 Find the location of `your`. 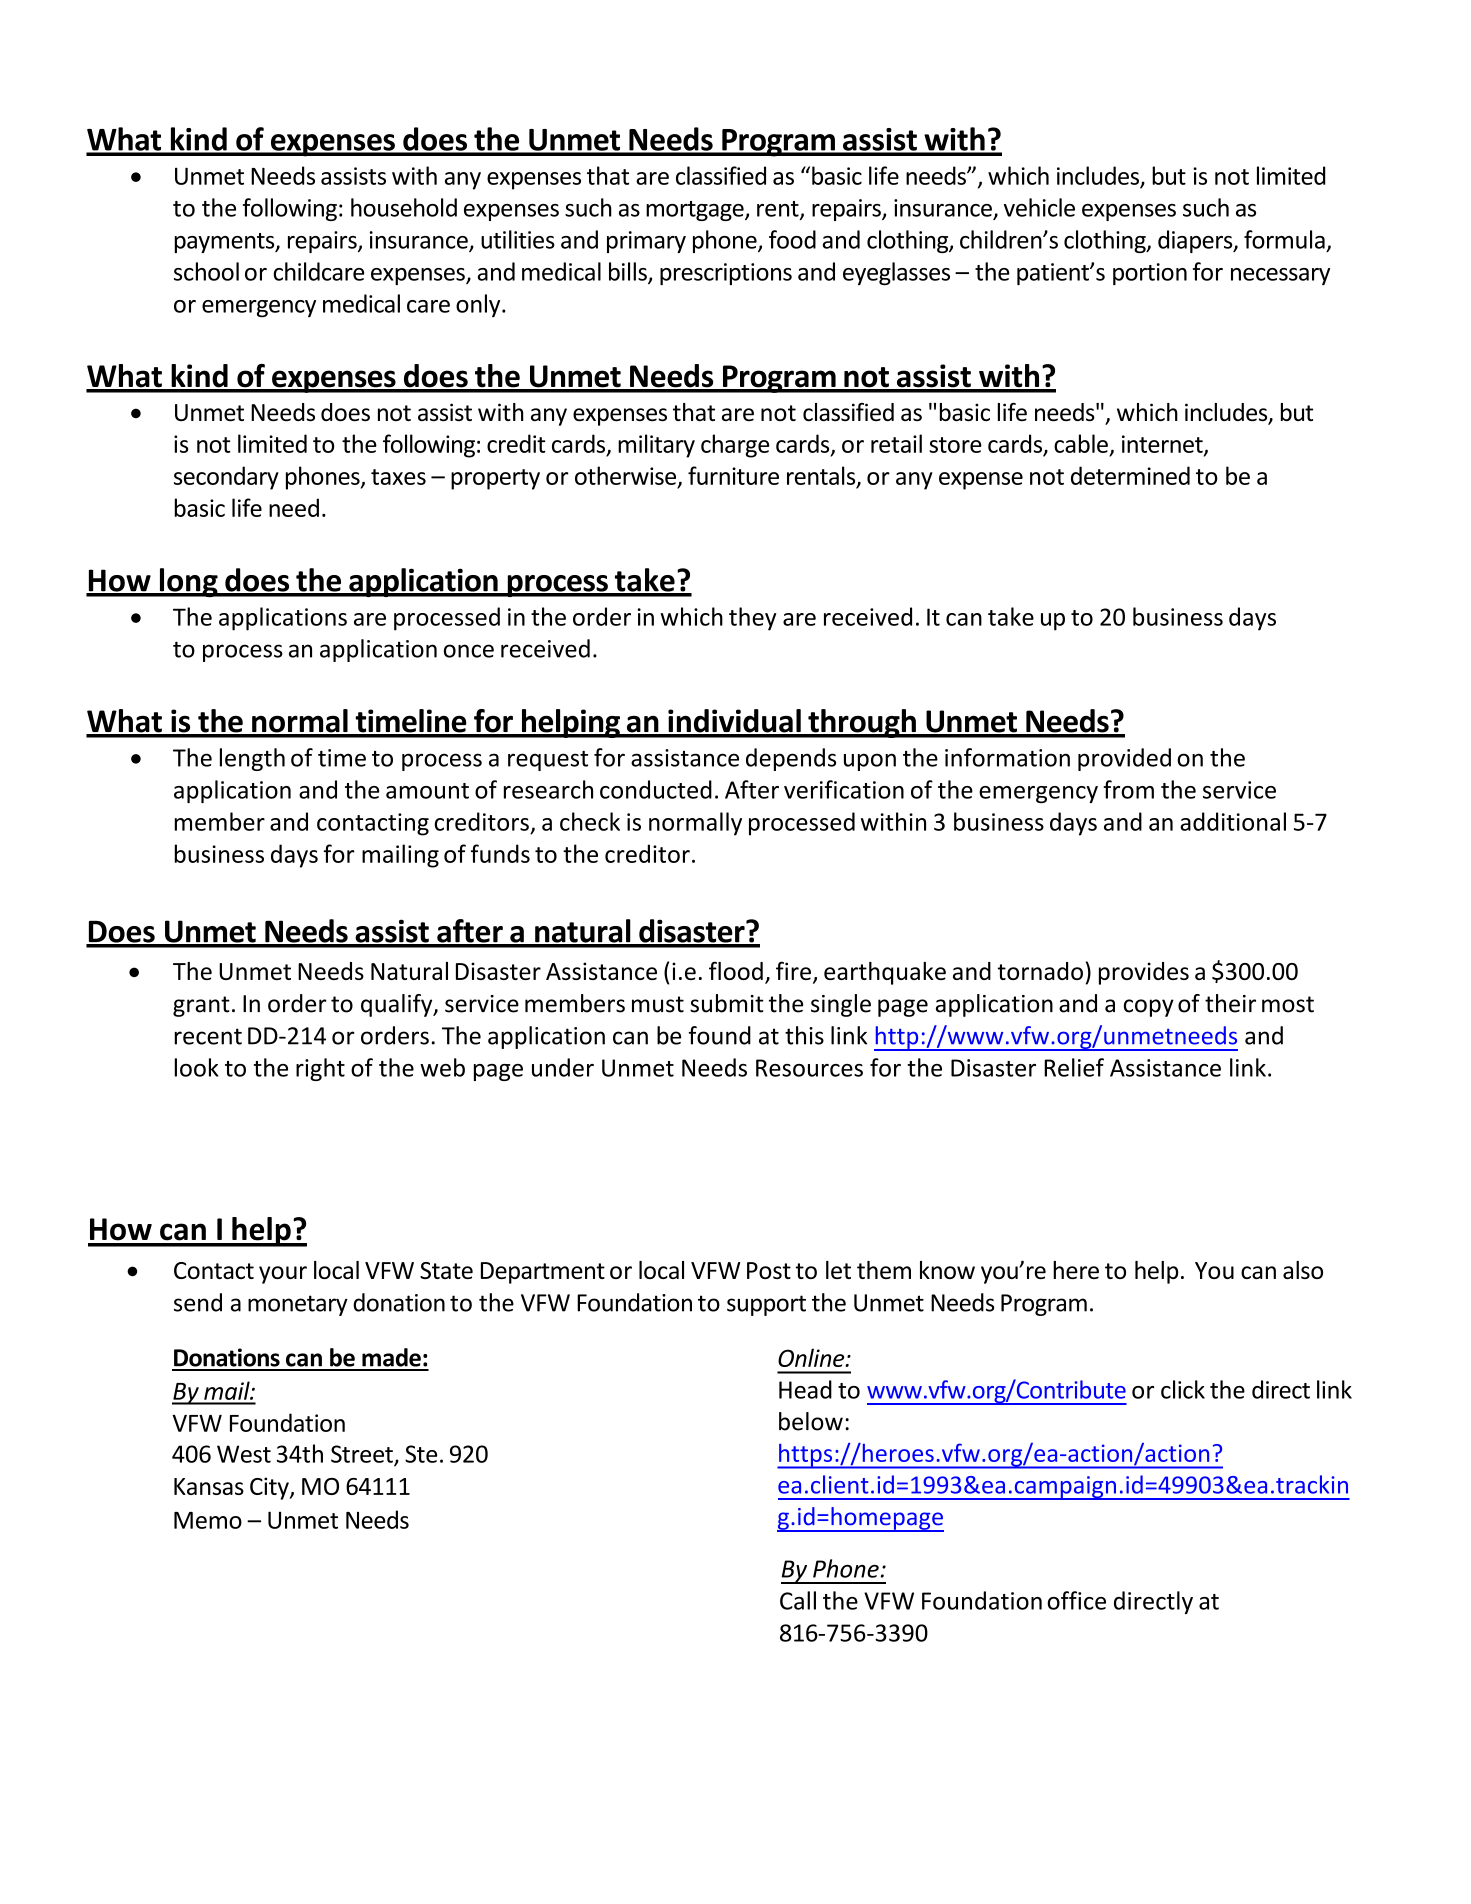

your is located at coordinates (283, 1275).
